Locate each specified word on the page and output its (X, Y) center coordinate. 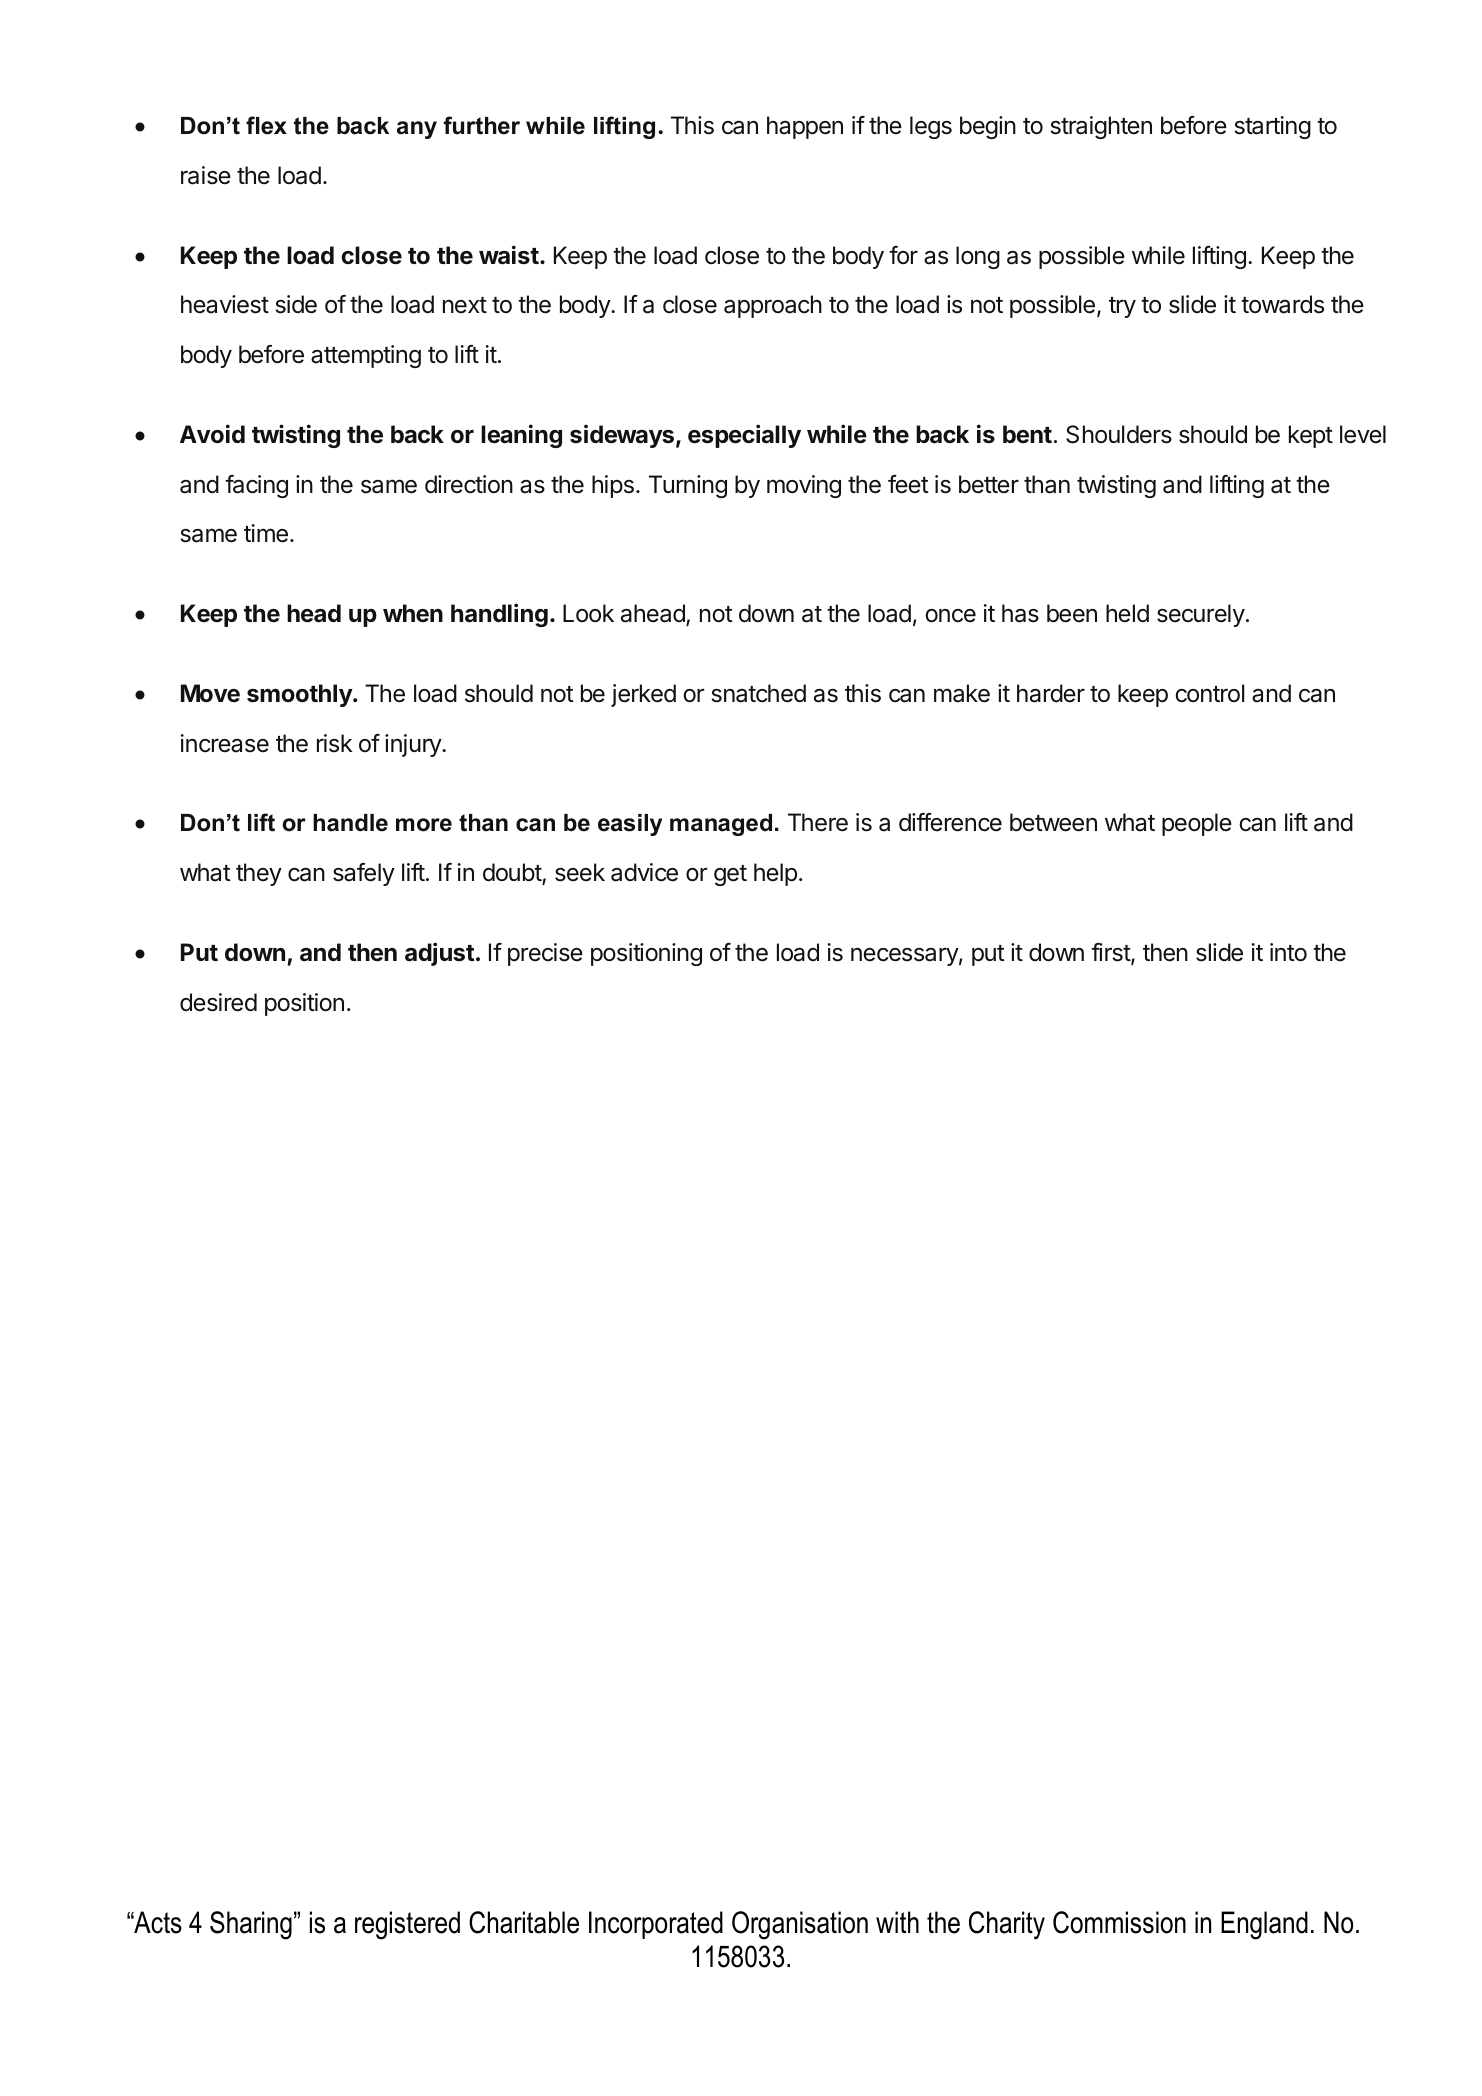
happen (805, 127)
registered (407, 1925)
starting (1272, 127)
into (1288, 952)
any (417, 130)
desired (218, 1002)
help (775, 874)
